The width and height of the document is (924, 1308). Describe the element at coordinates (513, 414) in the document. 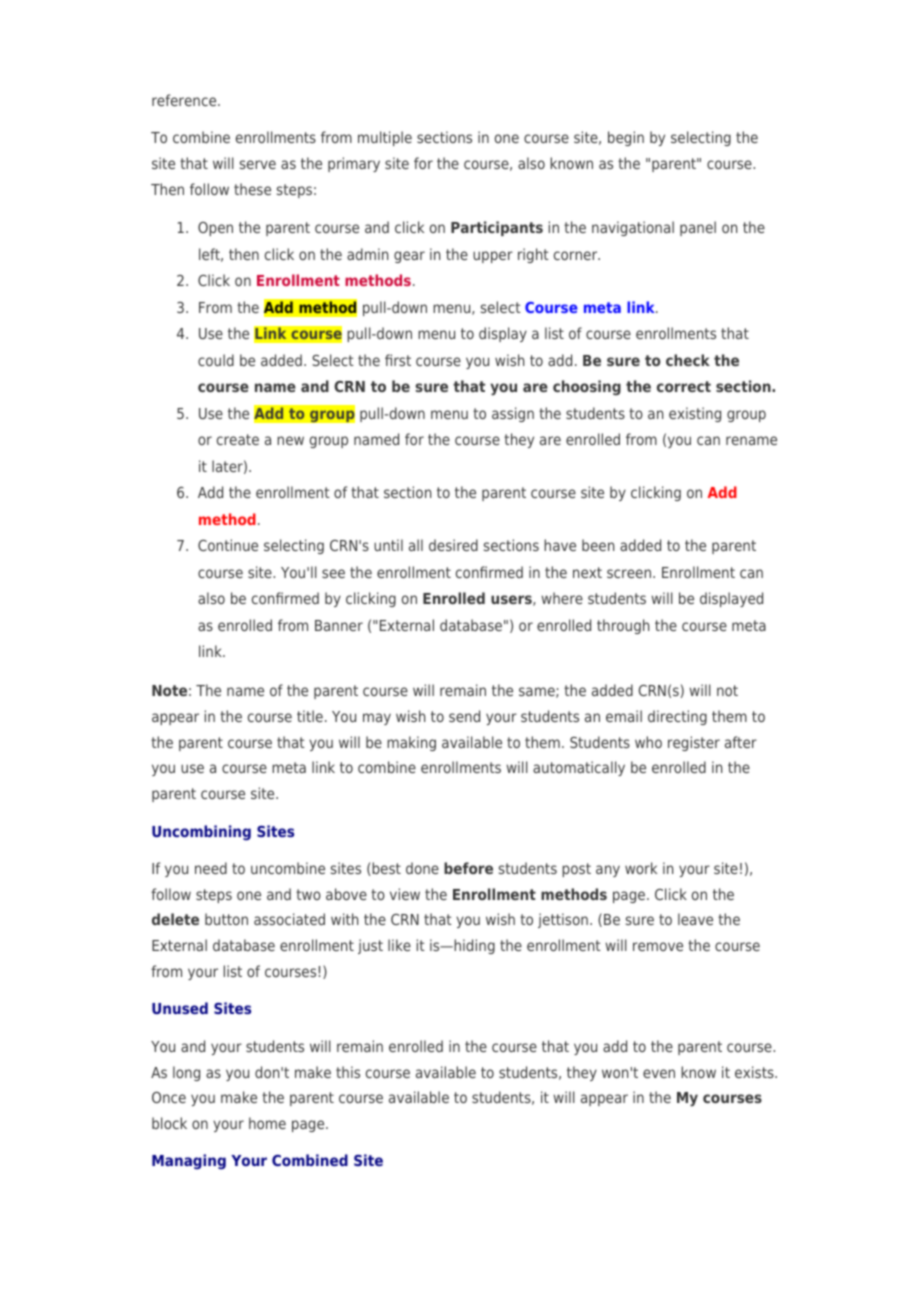

I see `assign` at that location.
